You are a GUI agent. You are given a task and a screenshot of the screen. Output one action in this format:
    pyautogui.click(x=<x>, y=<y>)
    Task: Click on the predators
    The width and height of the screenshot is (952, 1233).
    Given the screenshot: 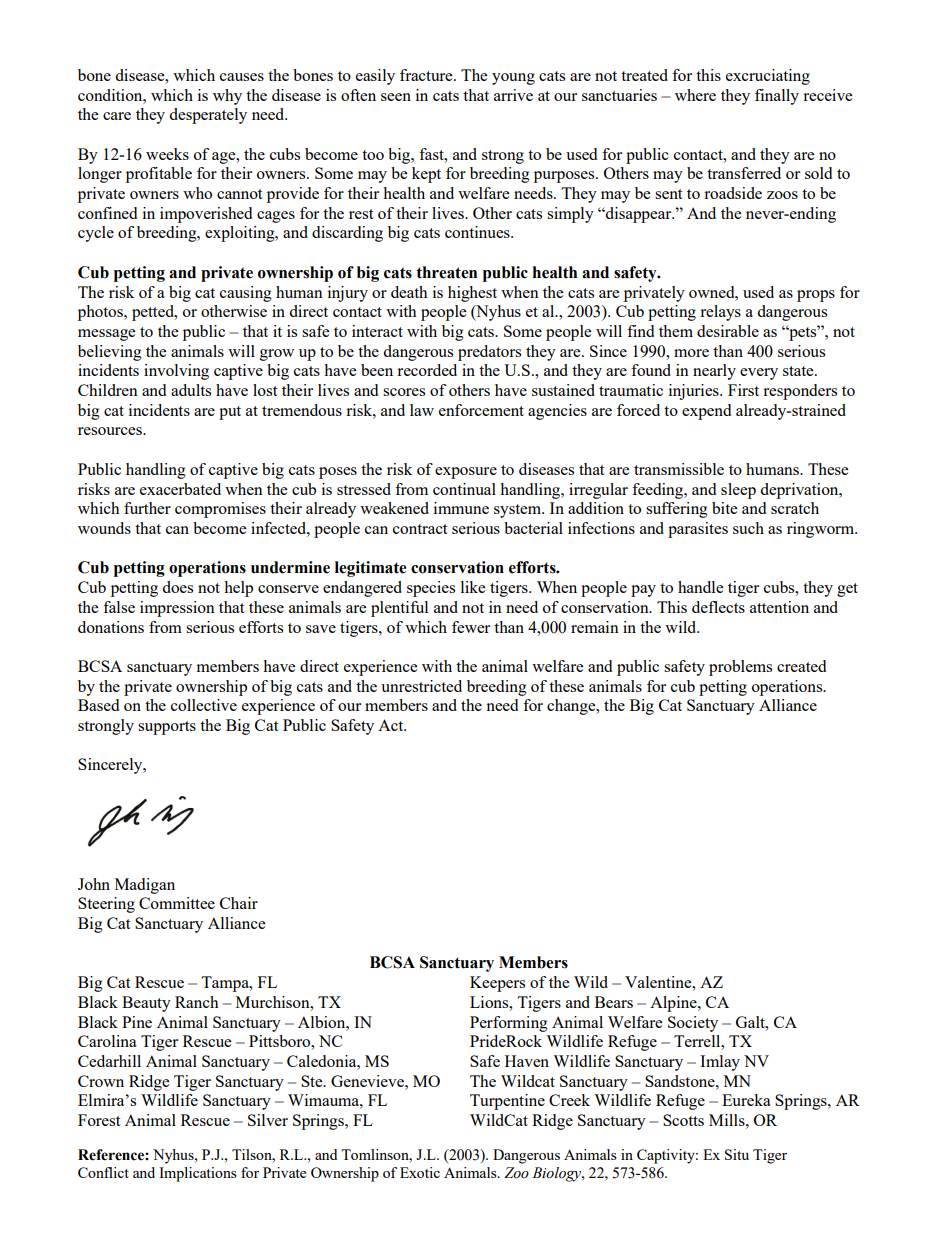 What is the action you would take?
    pyautogui.click(x=489, y=353)
